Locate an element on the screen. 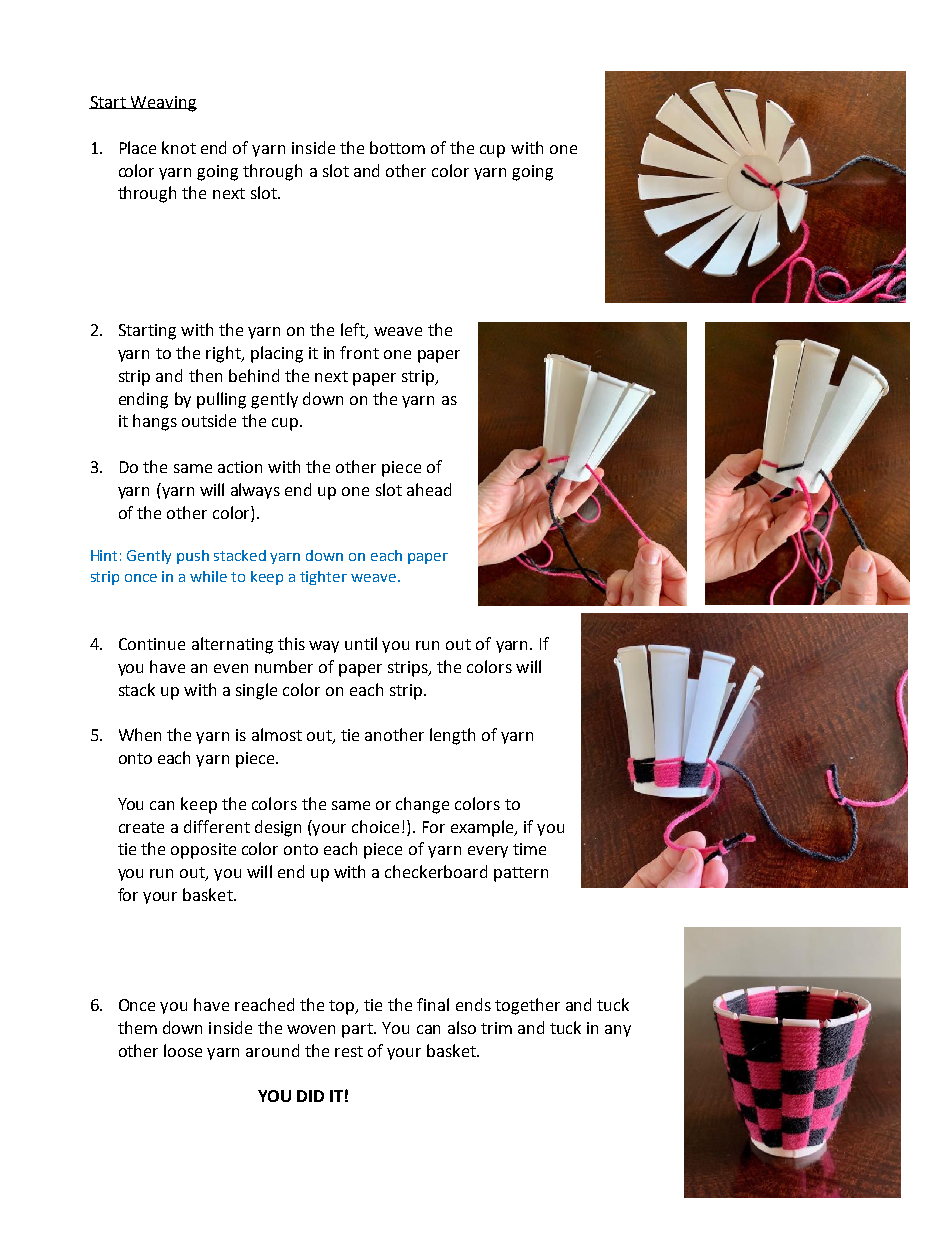  ahead is located at coordinates (429, 489).
